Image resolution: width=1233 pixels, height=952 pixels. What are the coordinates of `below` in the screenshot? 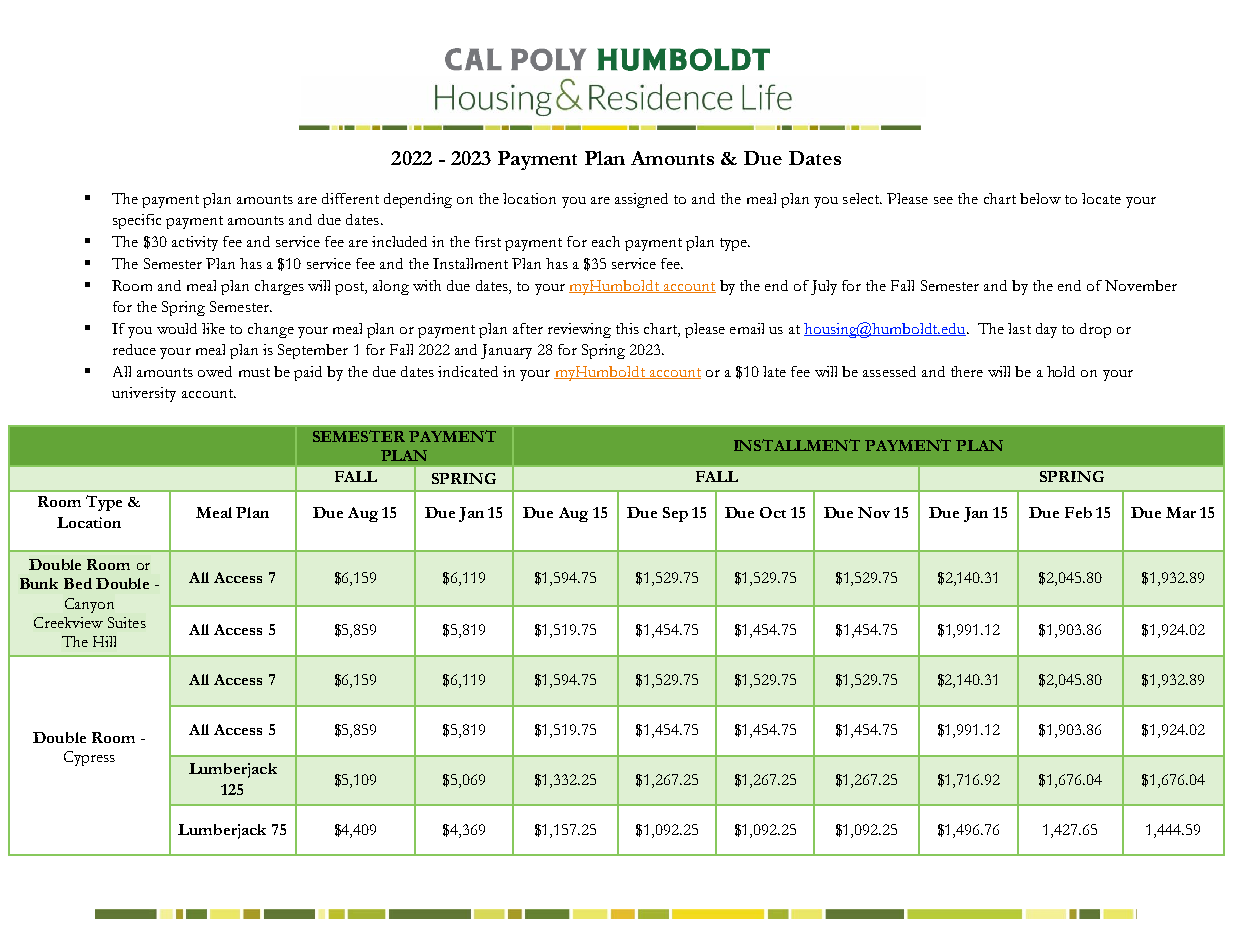 It's located at (1040, 198).
